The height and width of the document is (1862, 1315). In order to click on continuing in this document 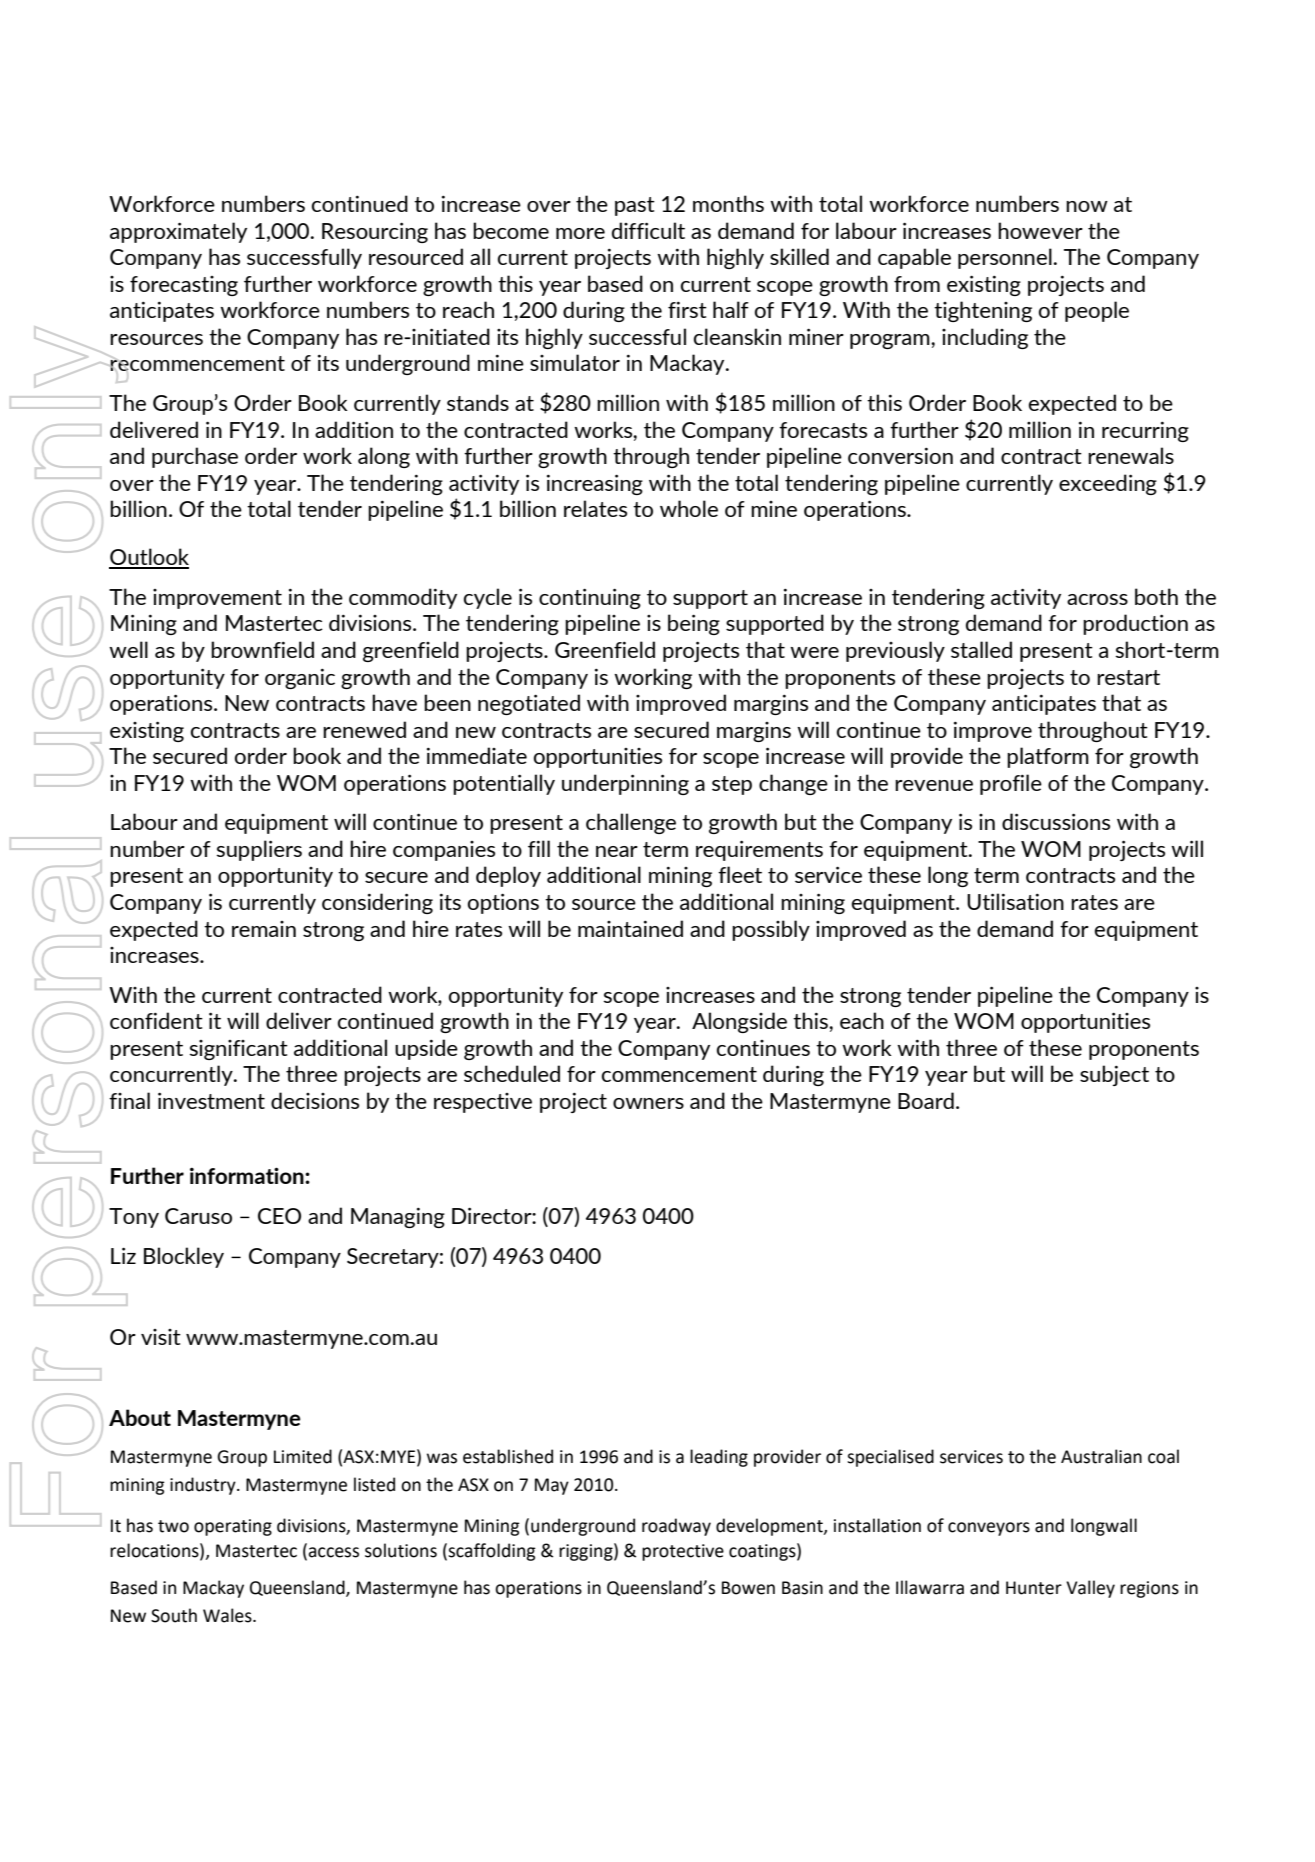, I will do `click(590, 598)`.
